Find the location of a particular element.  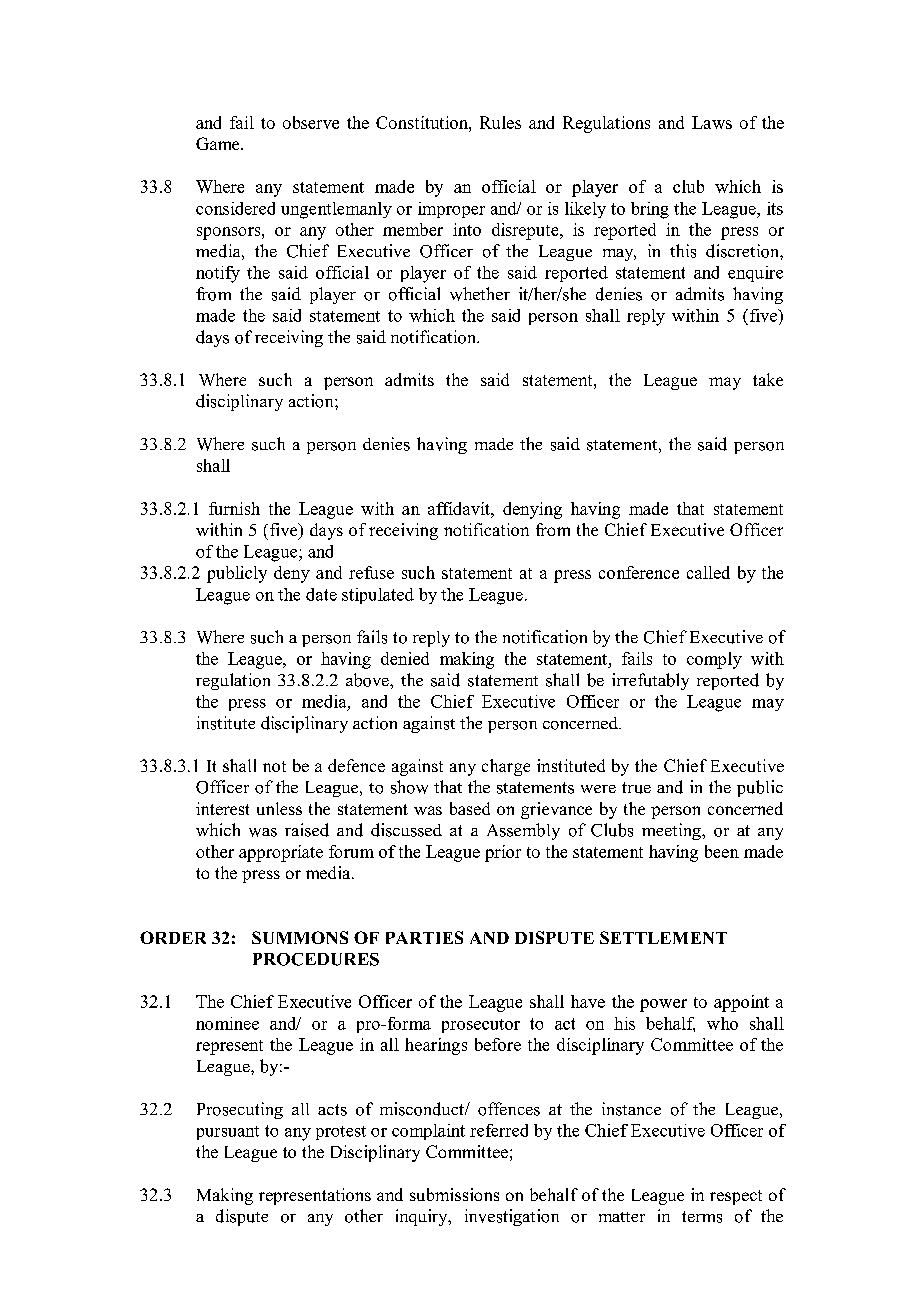

Game is located at coordinates (219, 143).
